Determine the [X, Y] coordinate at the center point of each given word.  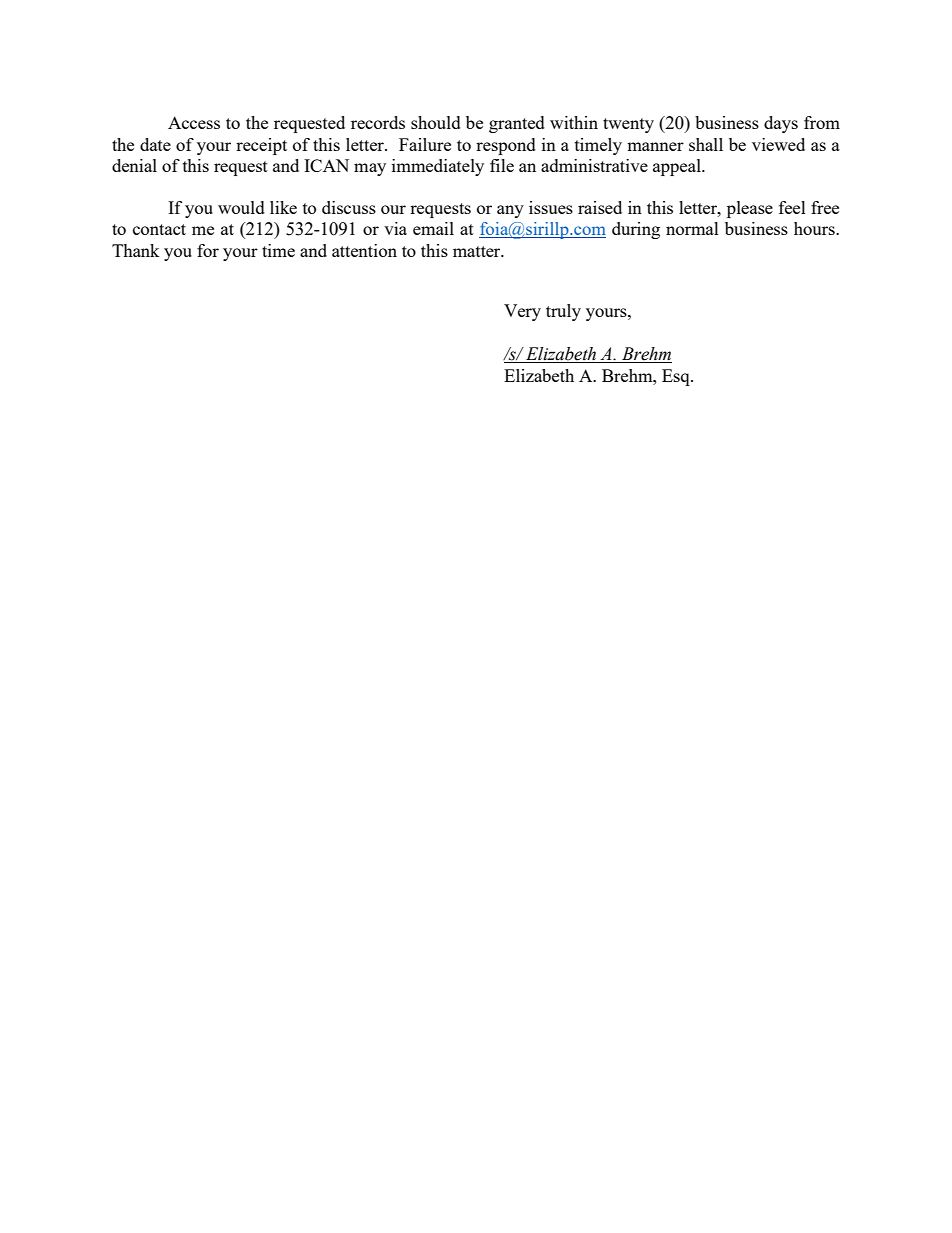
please [750, 209]
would [241, 207]
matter [478, 251]
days [781, 124]
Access [194, 122]
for [208, 250]
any [510, 211]
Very [522, 312]
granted [517, 124]
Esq [677, 377]
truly [563, 312]
